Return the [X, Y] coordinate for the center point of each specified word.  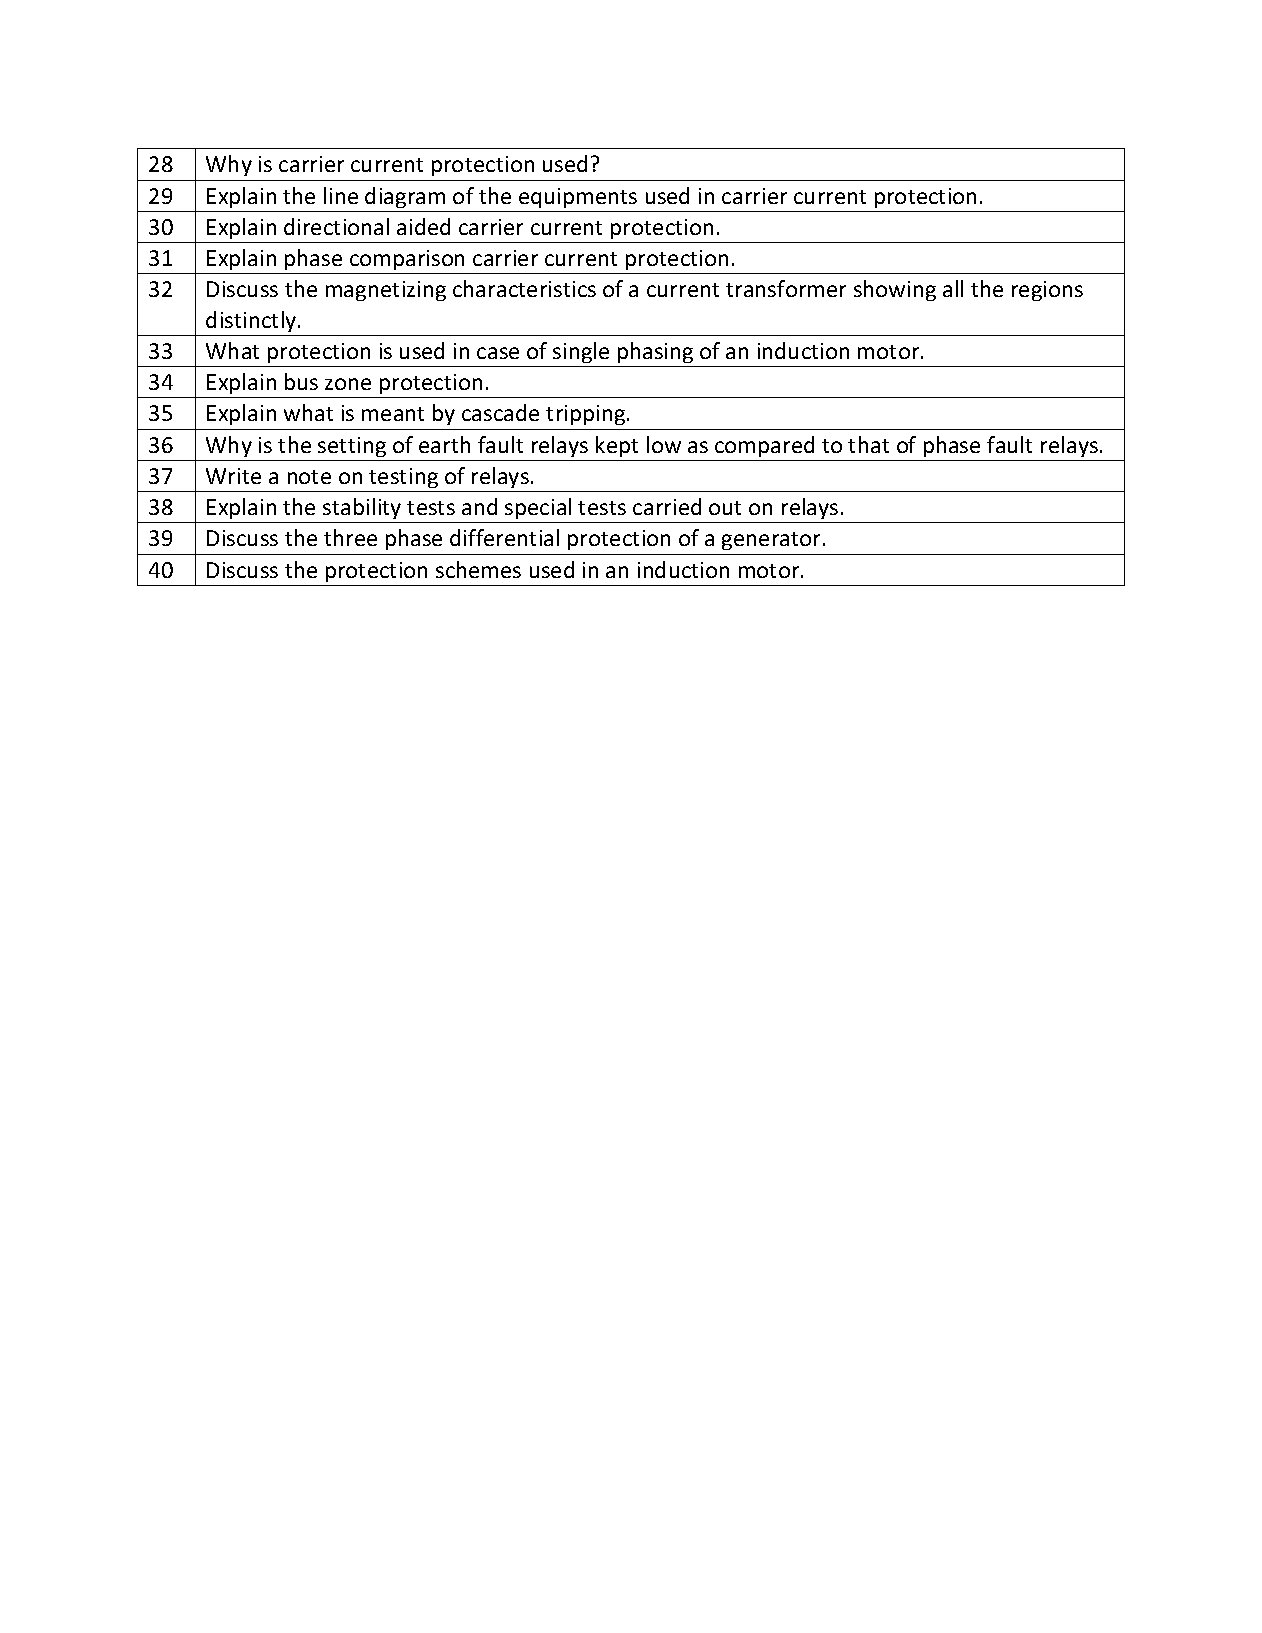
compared [764, 446]
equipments [578, 198]
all [953, 288]
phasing [655, 352]
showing [895, 290]
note [309, 477]
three [350, 537]
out [725, 508]
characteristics [524, 288]
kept [617, 446]
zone [348, 384]
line [341, 195]
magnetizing [386, 291]
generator [773, 541]
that [868, 444]
